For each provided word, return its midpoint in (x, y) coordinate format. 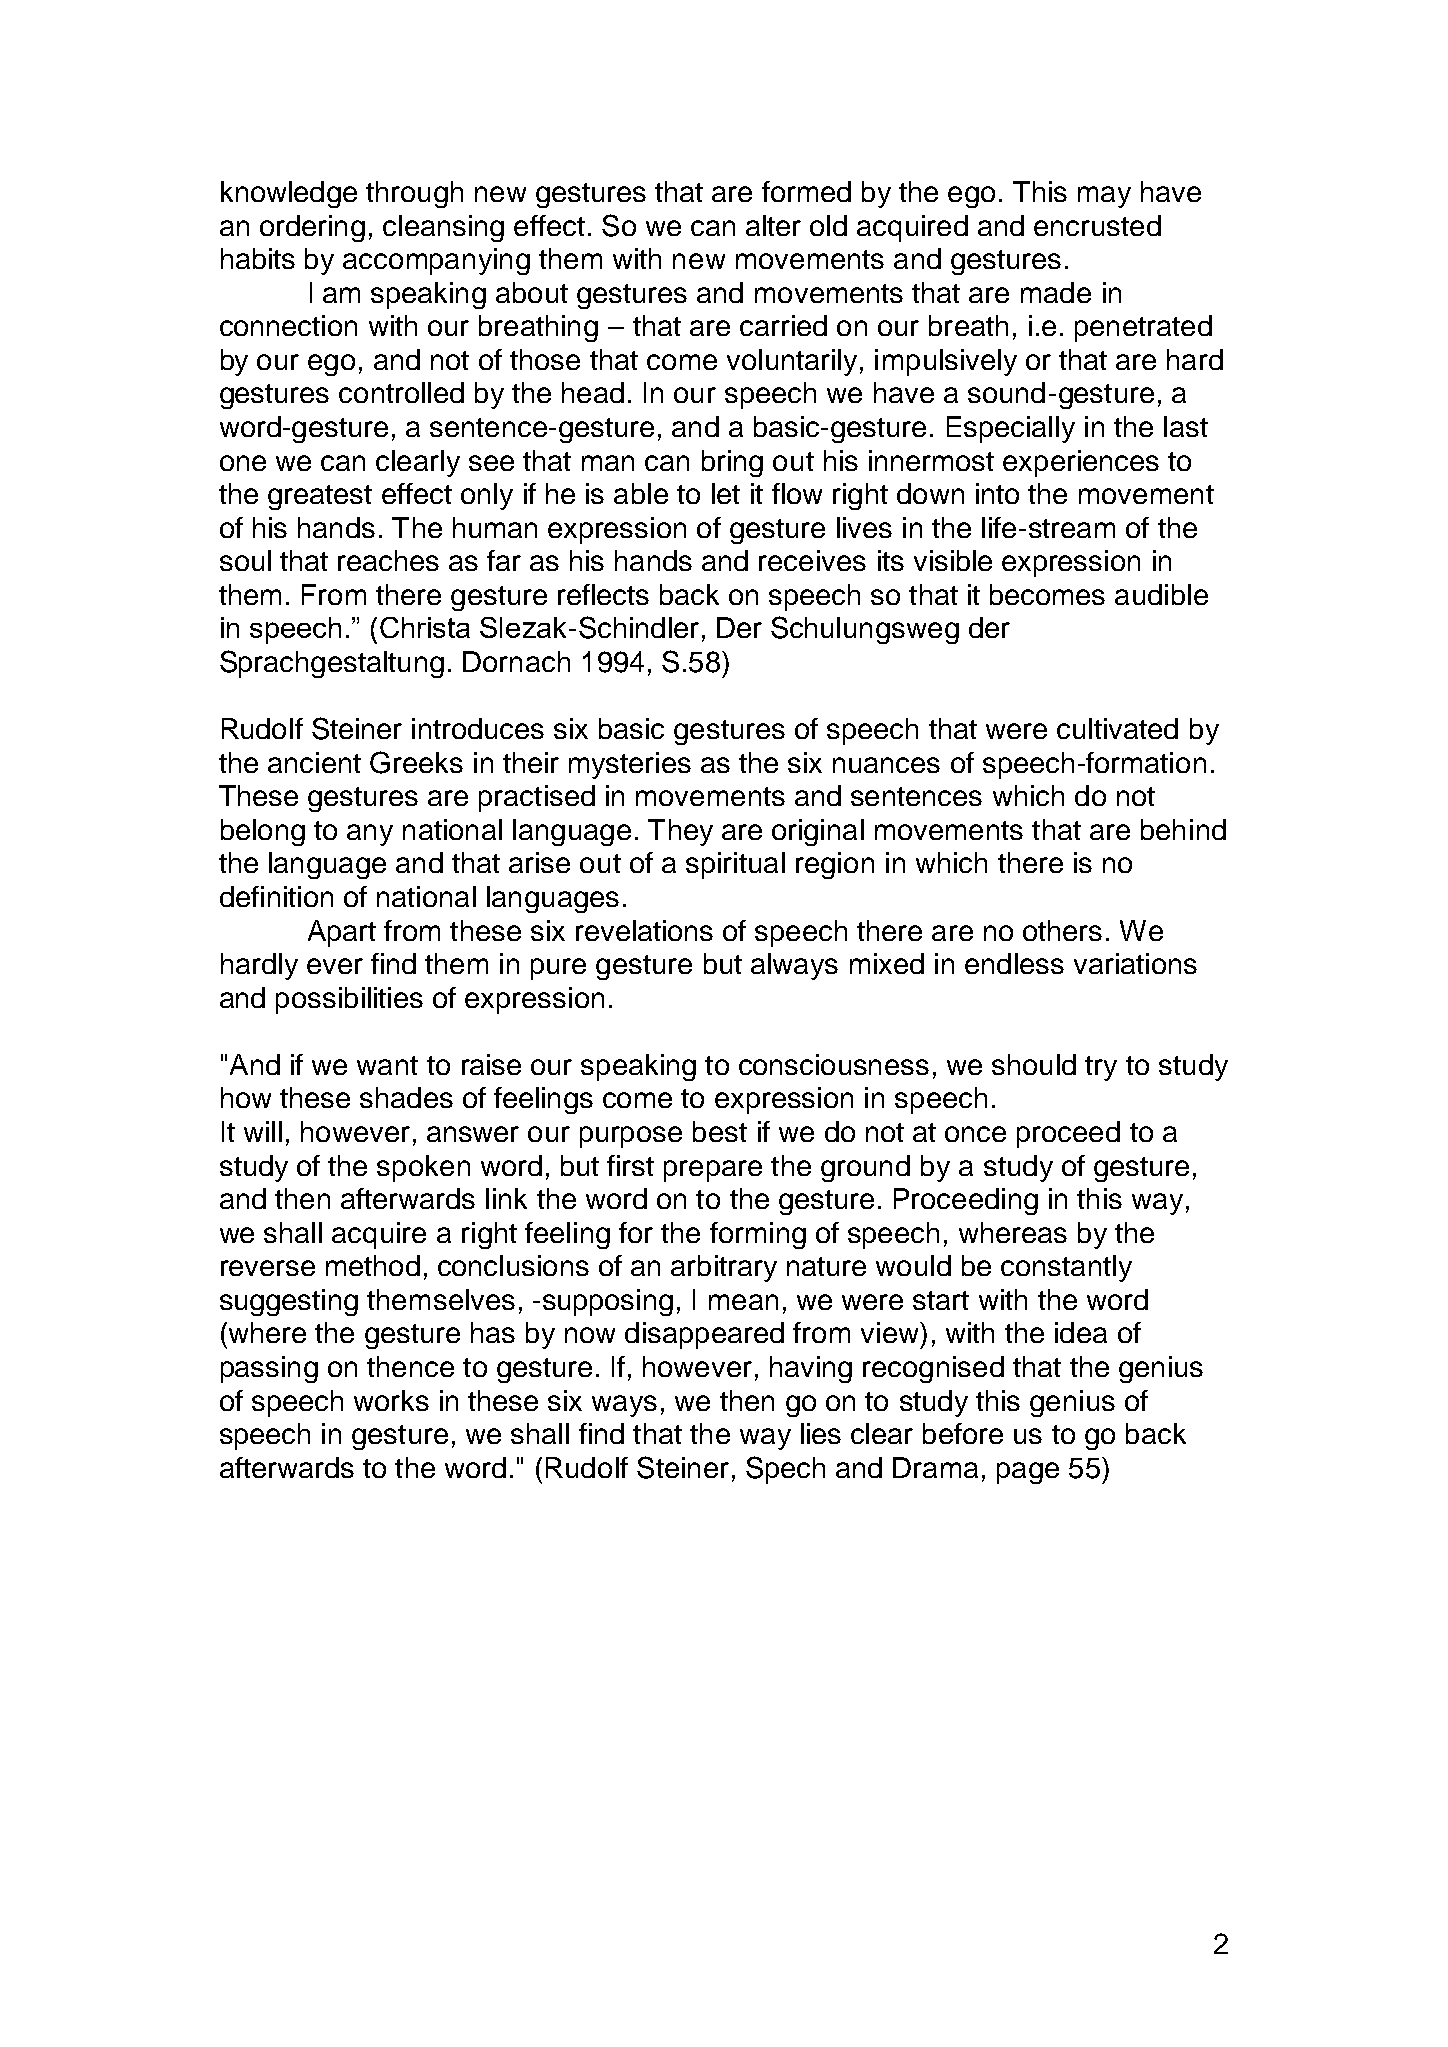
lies (821, 1433)
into (997, 493)
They (680, 832)
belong (263, 832)
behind (1183, 829)
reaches (388, 560)
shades (406, 1097)
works (391, 1400)
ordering (312, 228)
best (720, 1131)
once (975, 1134)
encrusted (1097, 225)
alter (773, 225)
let (726, 493)
